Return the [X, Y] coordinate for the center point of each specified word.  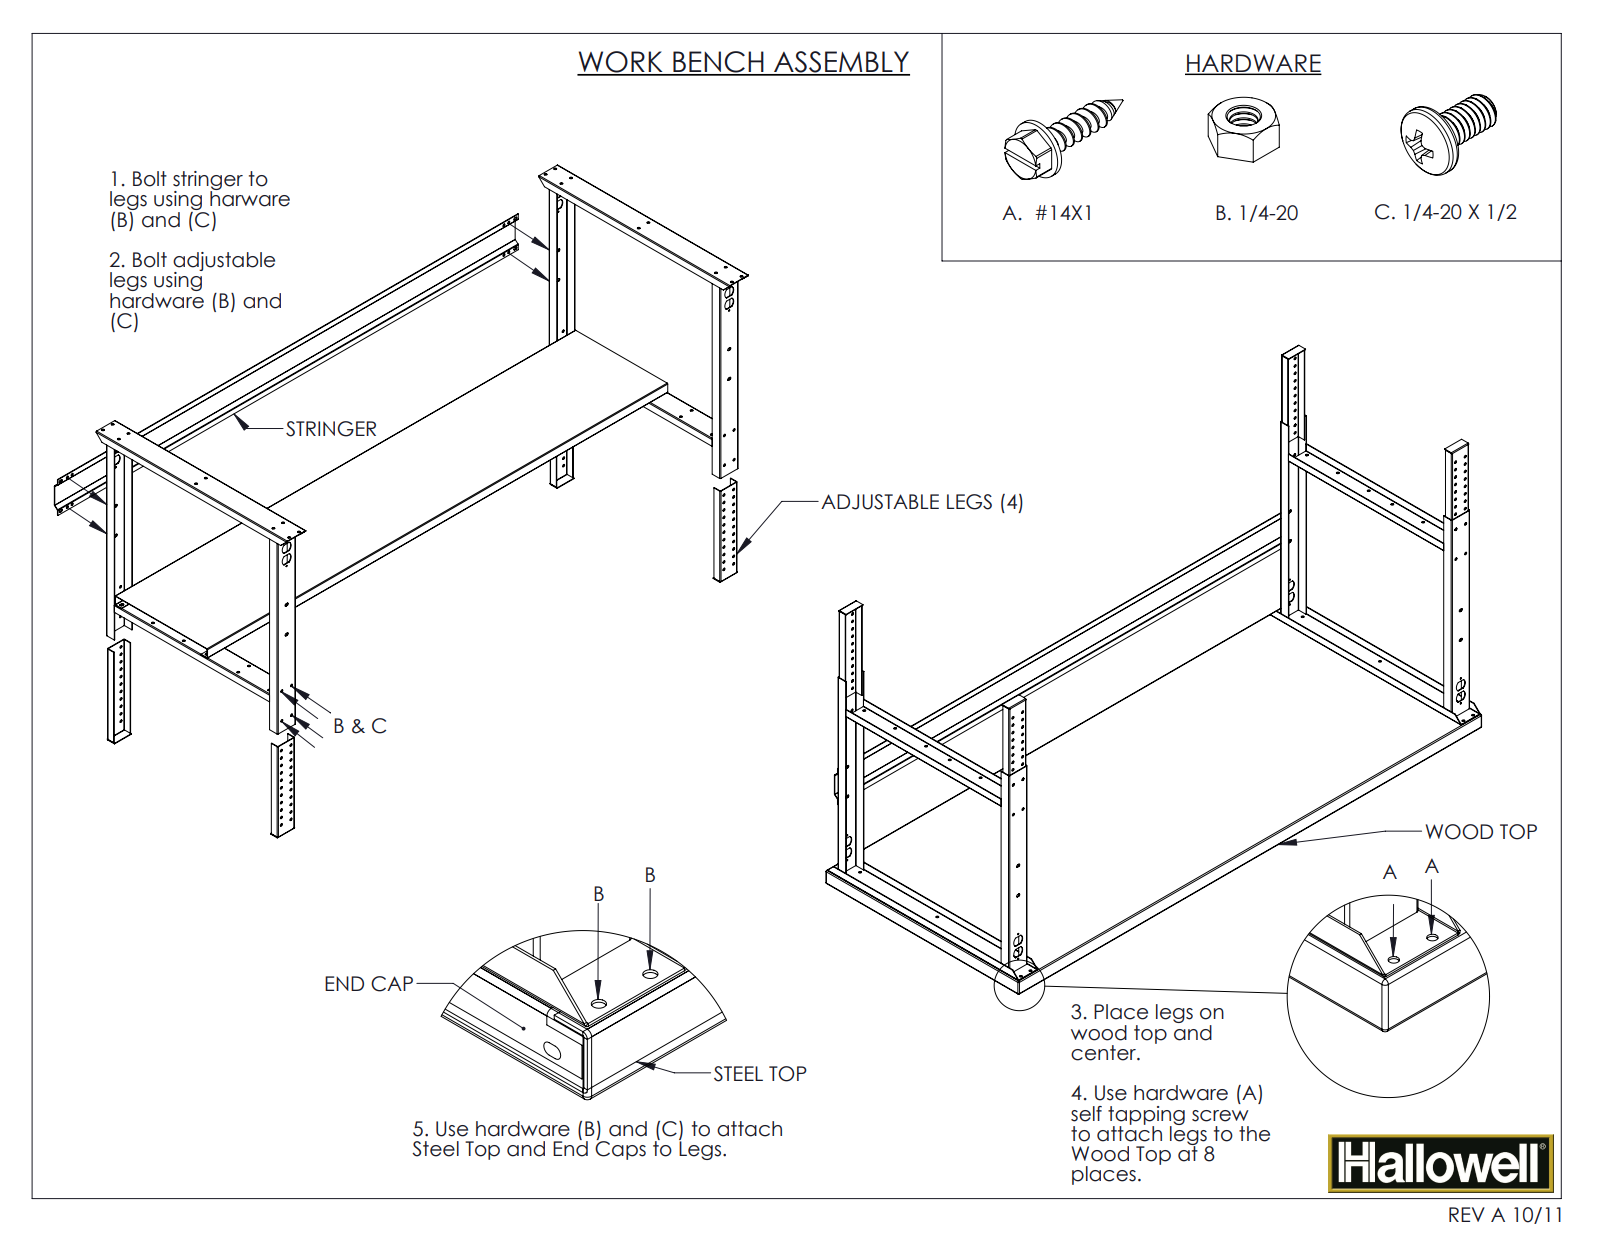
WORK [621, 63]
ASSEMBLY [841, 63]
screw [1220, 1116]
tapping [1146, 1116]
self [1086, 1114]
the [1254, 1134]
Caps [620, 1149]
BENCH [718, 63]
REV [1467, 1214]
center [1104, 1053]
